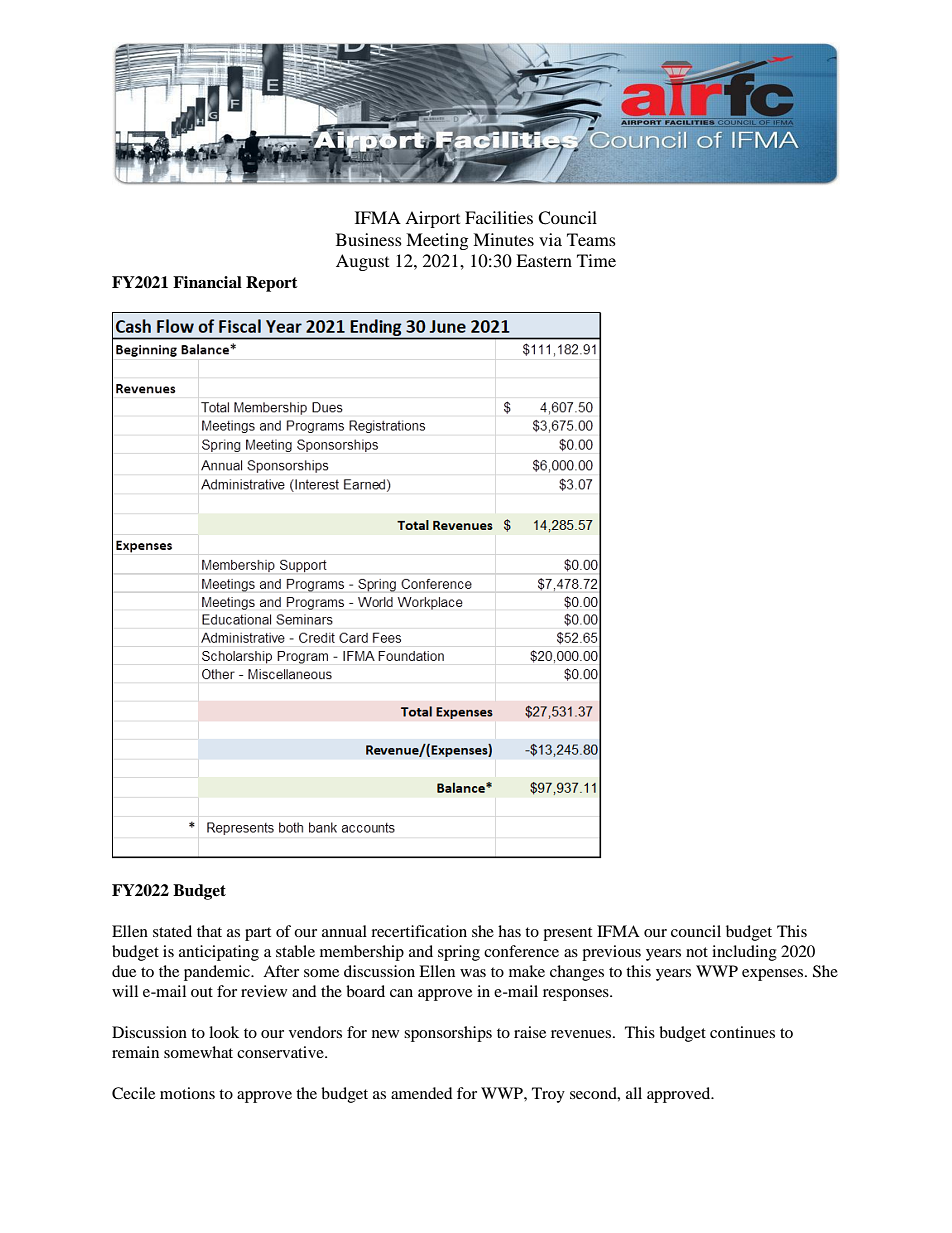 The height and width of the document is (1233, 952). Describe the element at coordinates (422, 1093) in the document. I see `amended` at that location.
